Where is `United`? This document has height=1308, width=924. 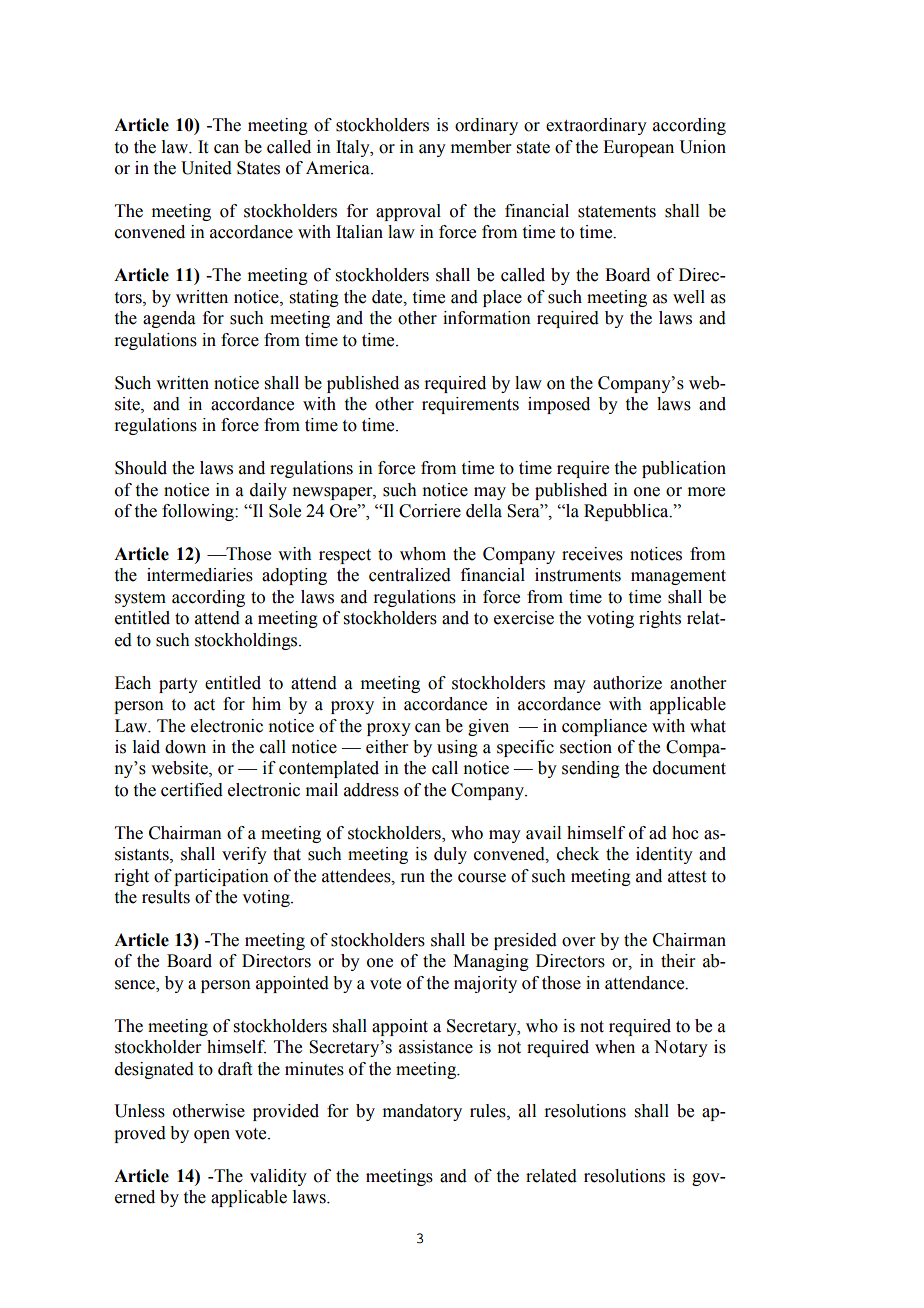 United is located at coordinates (206, 168).
